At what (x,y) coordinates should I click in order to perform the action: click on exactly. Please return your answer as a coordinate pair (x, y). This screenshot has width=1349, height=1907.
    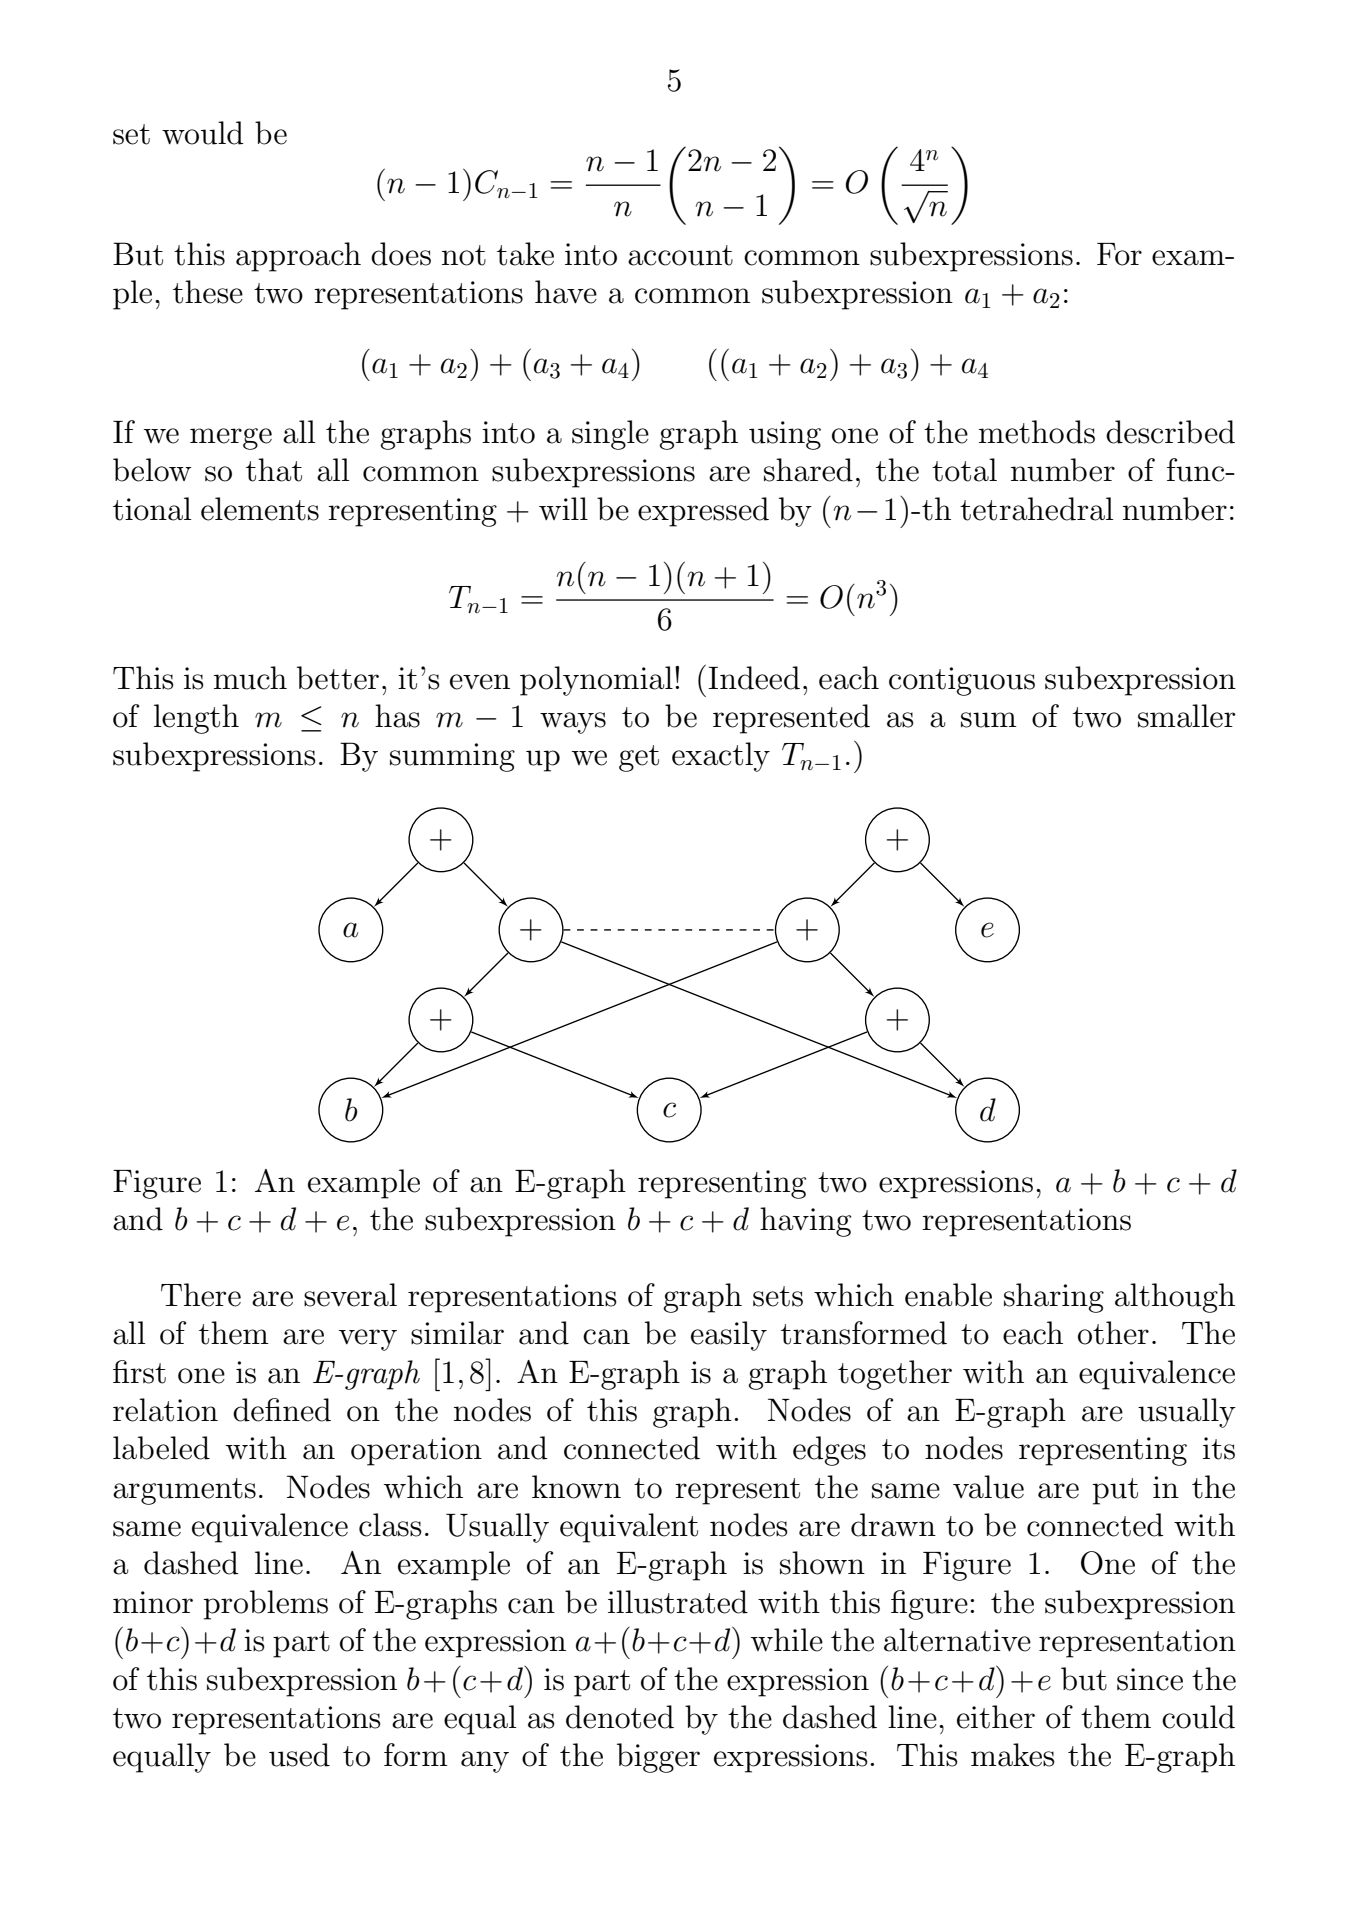
    Looking at the image, I should click on (721, 757).
